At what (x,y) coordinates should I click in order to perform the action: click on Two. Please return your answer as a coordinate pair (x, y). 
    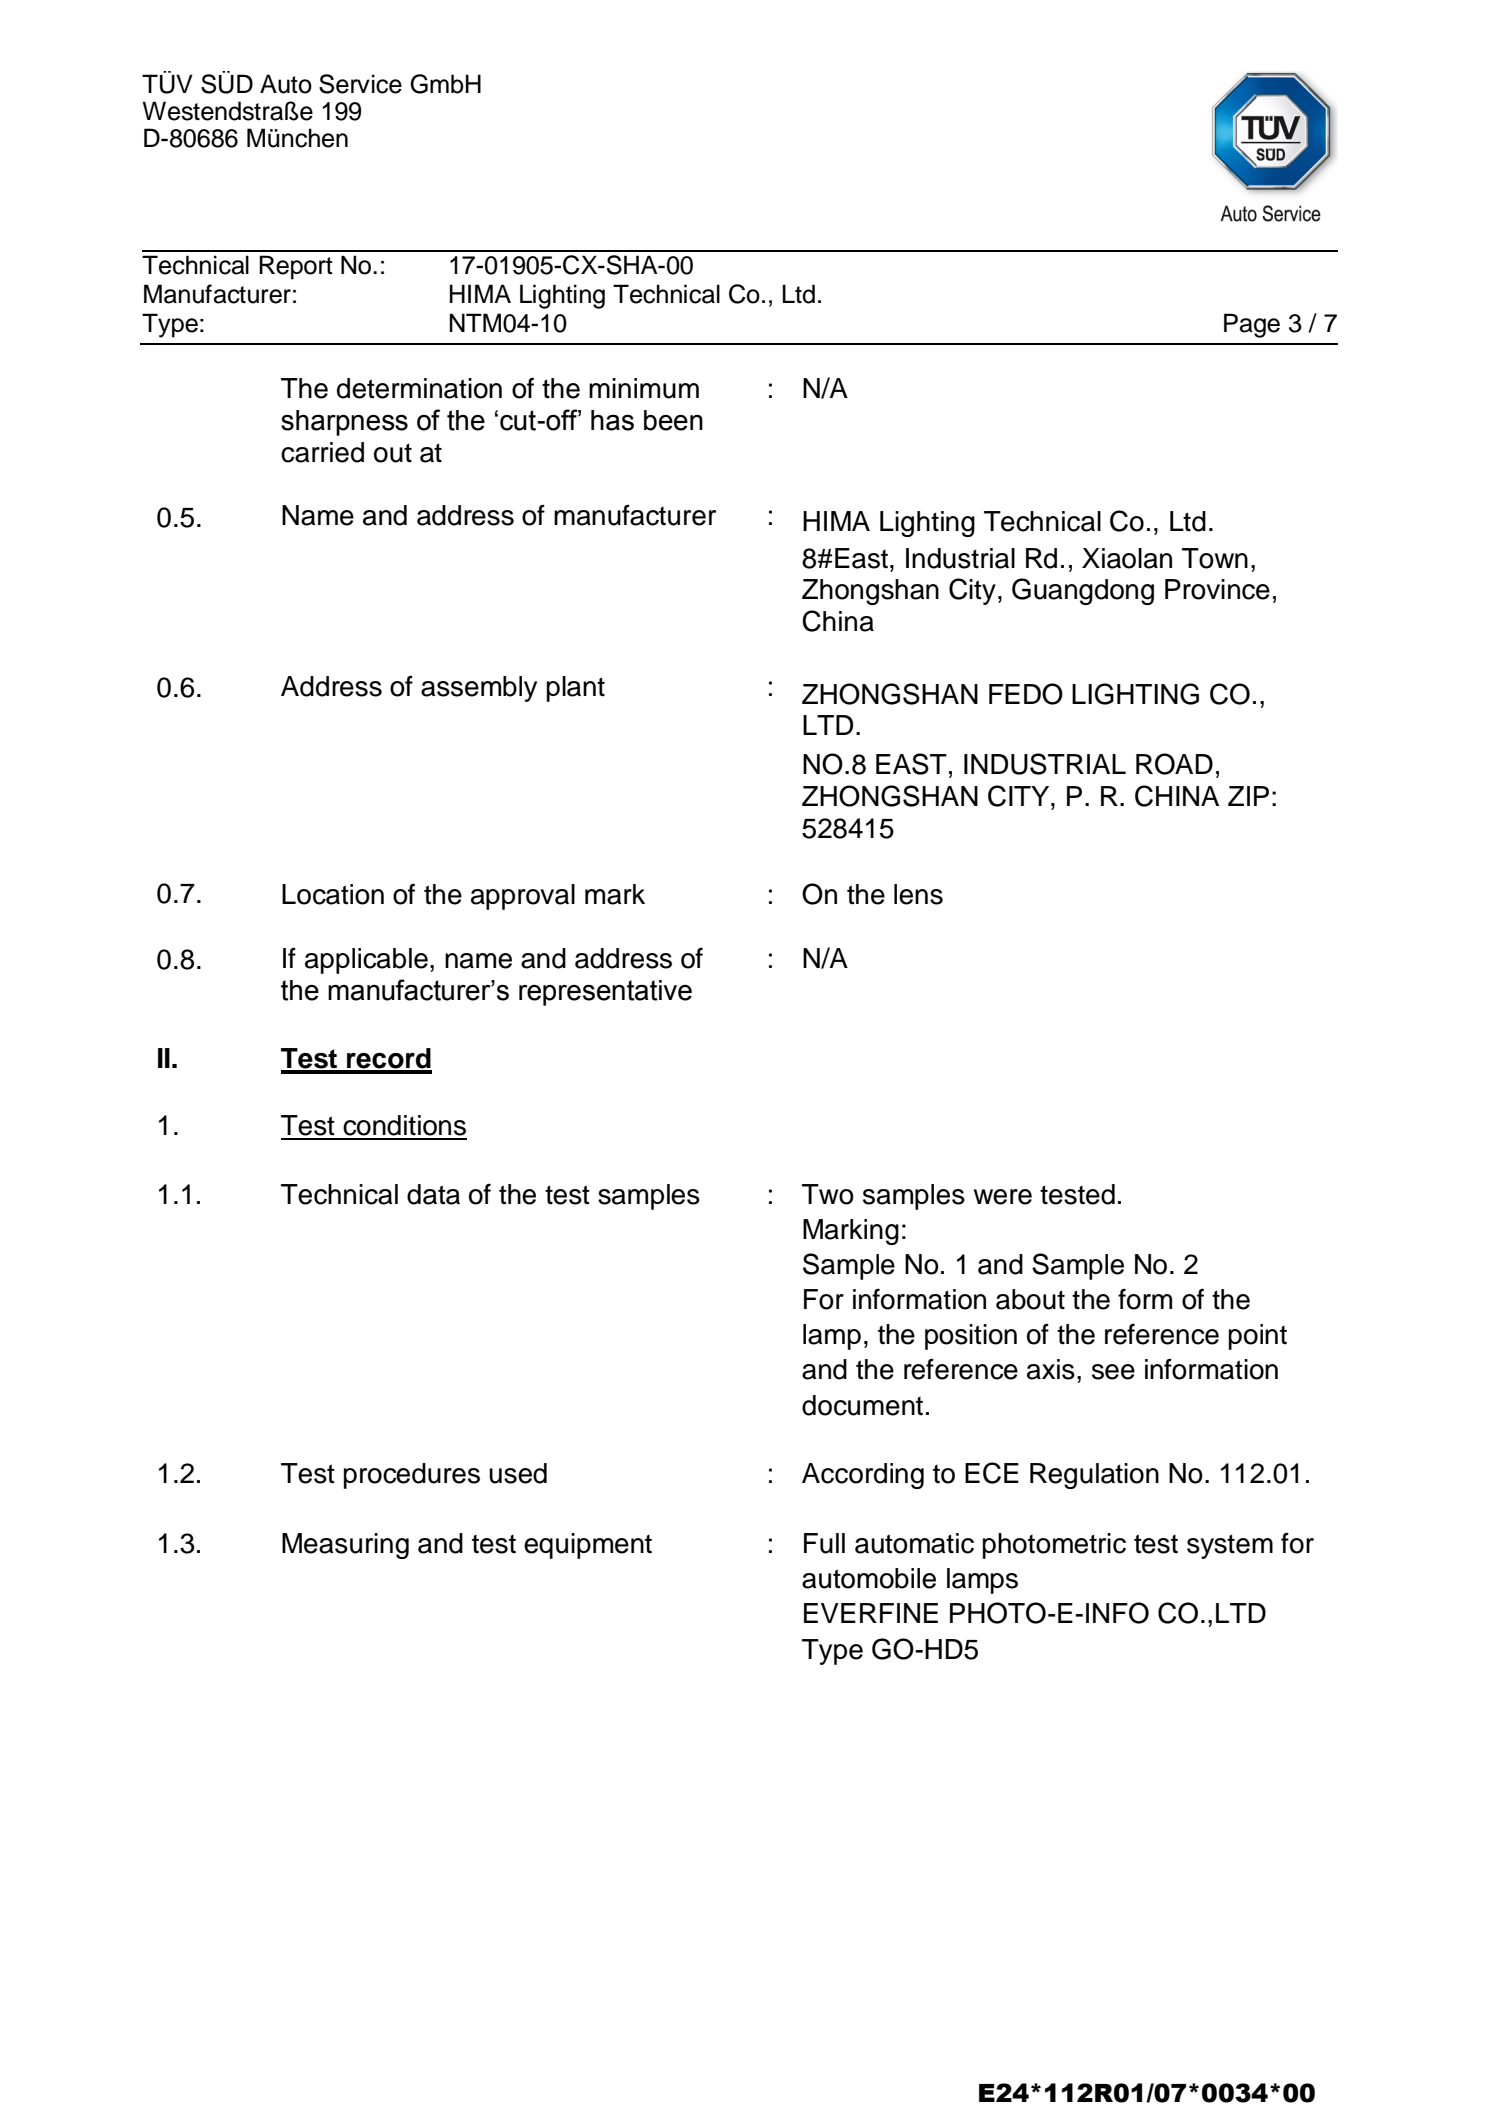
    Looking at the image, I should click on (828, 1194).
